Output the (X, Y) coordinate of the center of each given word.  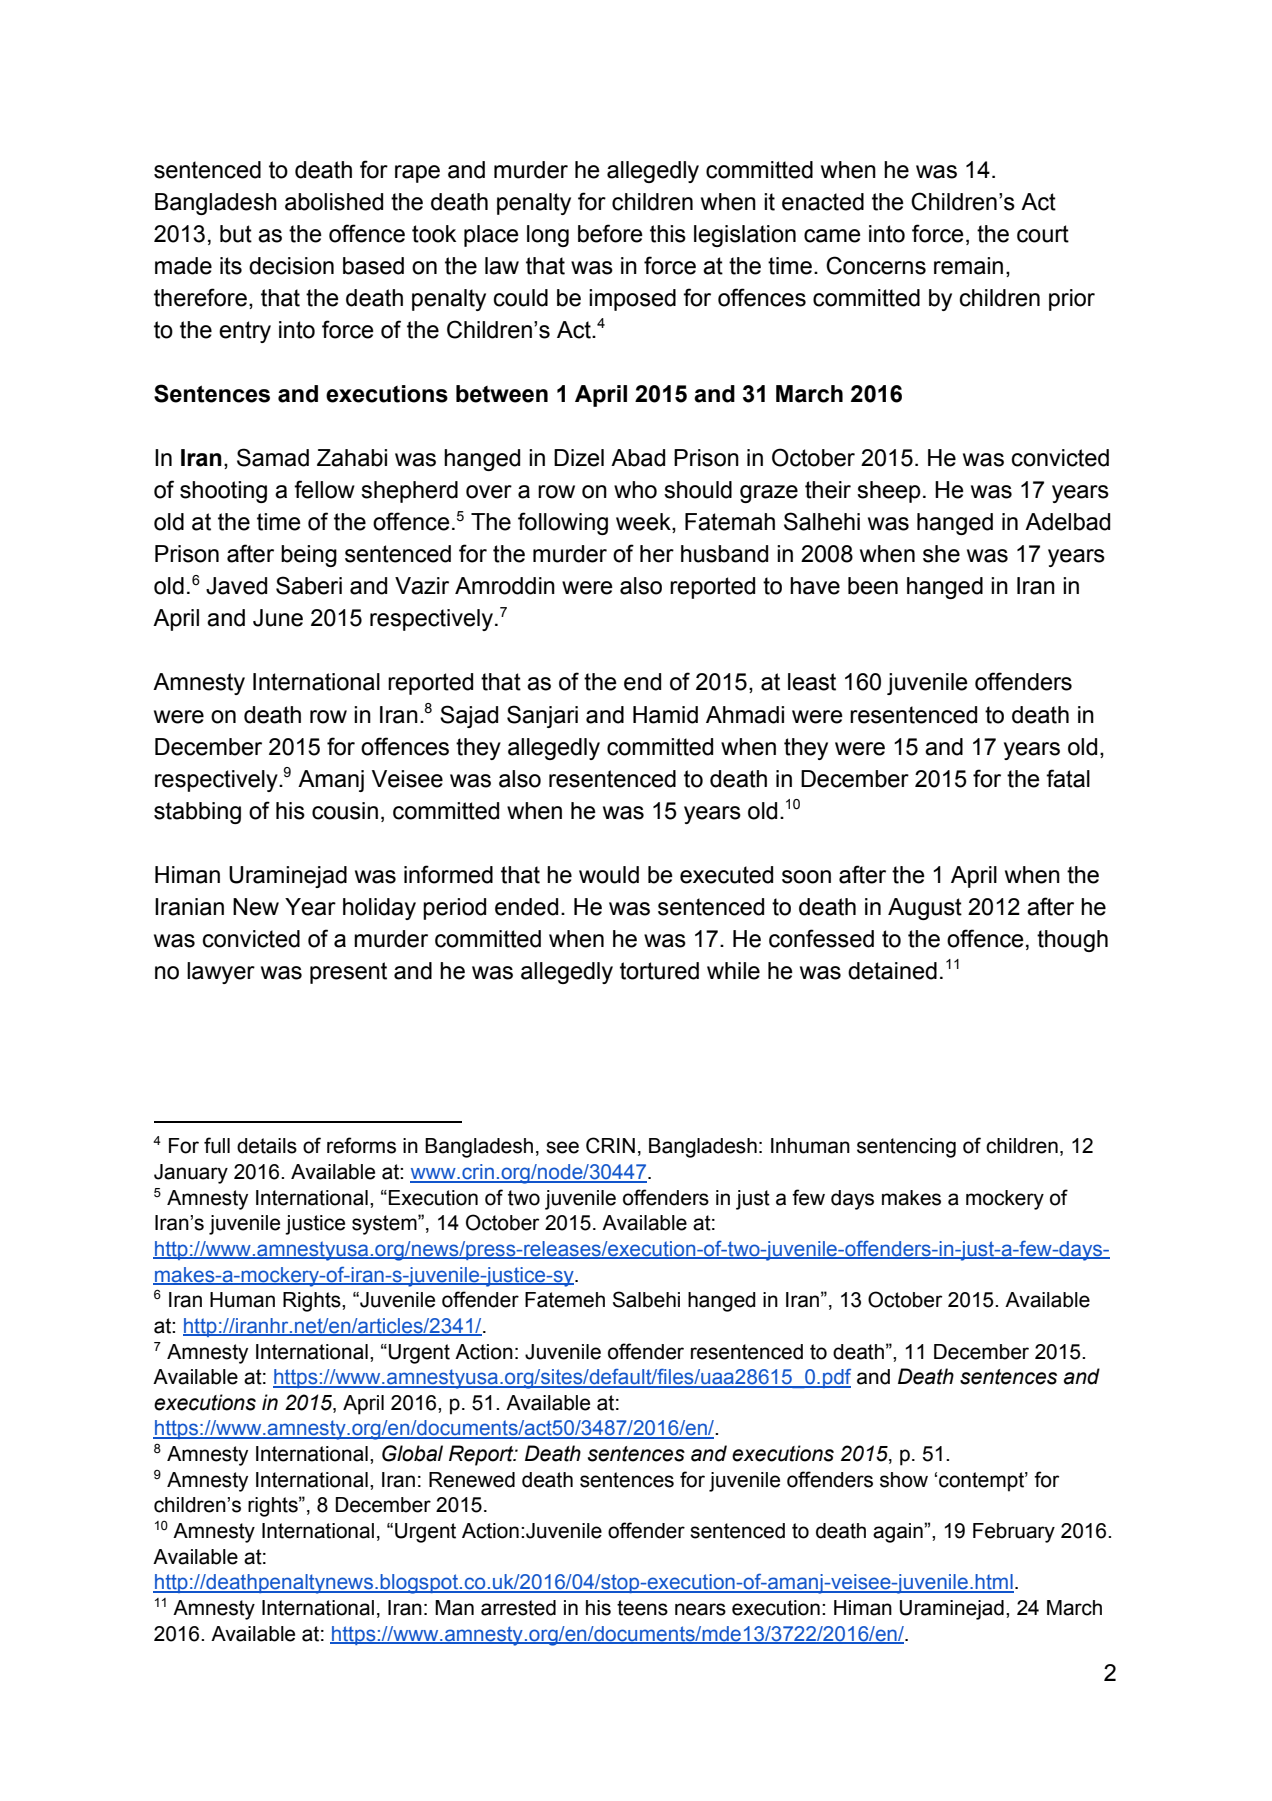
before (610, 233)
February (1014, 1533)
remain (968, 266)
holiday (379, 909)
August (925, 909)
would (609, 875)
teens (642, 1608)
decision (291, 266)
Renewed (472, 1480)
